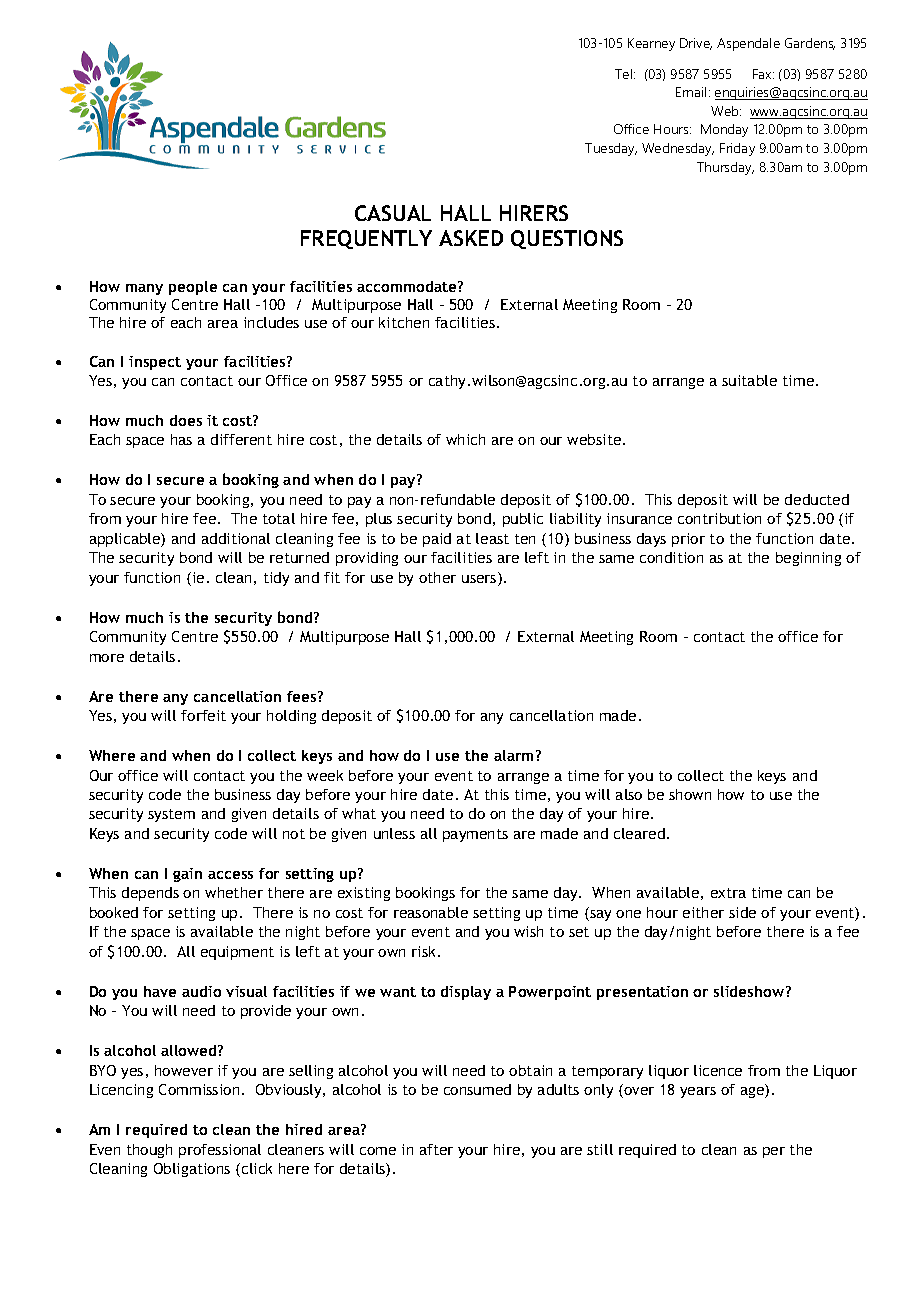  What do you see at coordinates (671, 557) in the screenshot?
I see `condition` at bounding box center [671, 557].
